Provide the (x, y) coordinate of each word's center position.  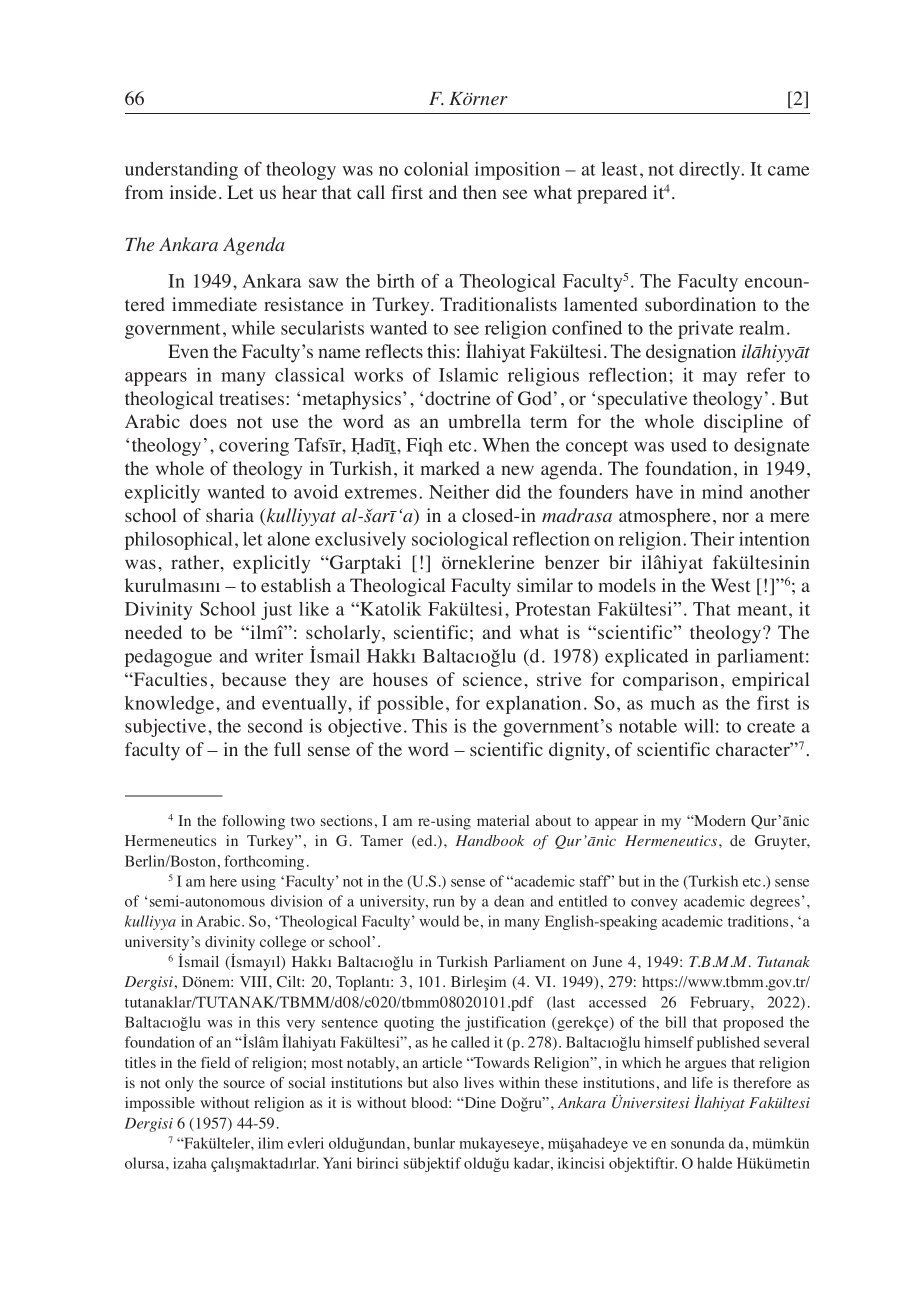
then (480, 192)
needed (153, 632)
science (494, 679)
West (731, 585)
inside (193, 192)
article (442, 1062)
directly (711, 171)
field (215, 1062)
